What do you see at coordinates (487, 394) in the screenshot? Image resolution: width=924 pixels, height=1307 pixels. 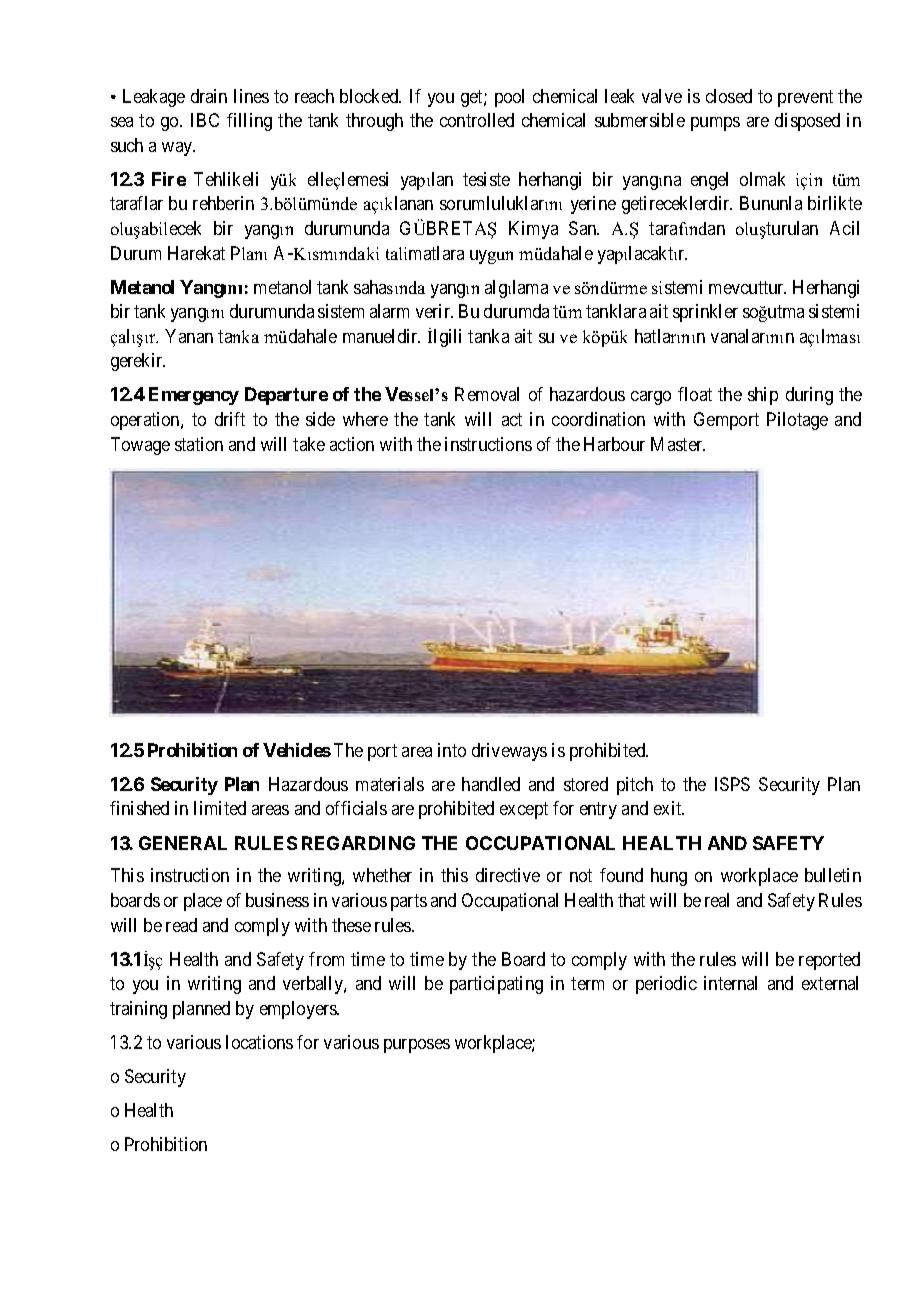 I see `Removal` at bounding box center [487, 394].
